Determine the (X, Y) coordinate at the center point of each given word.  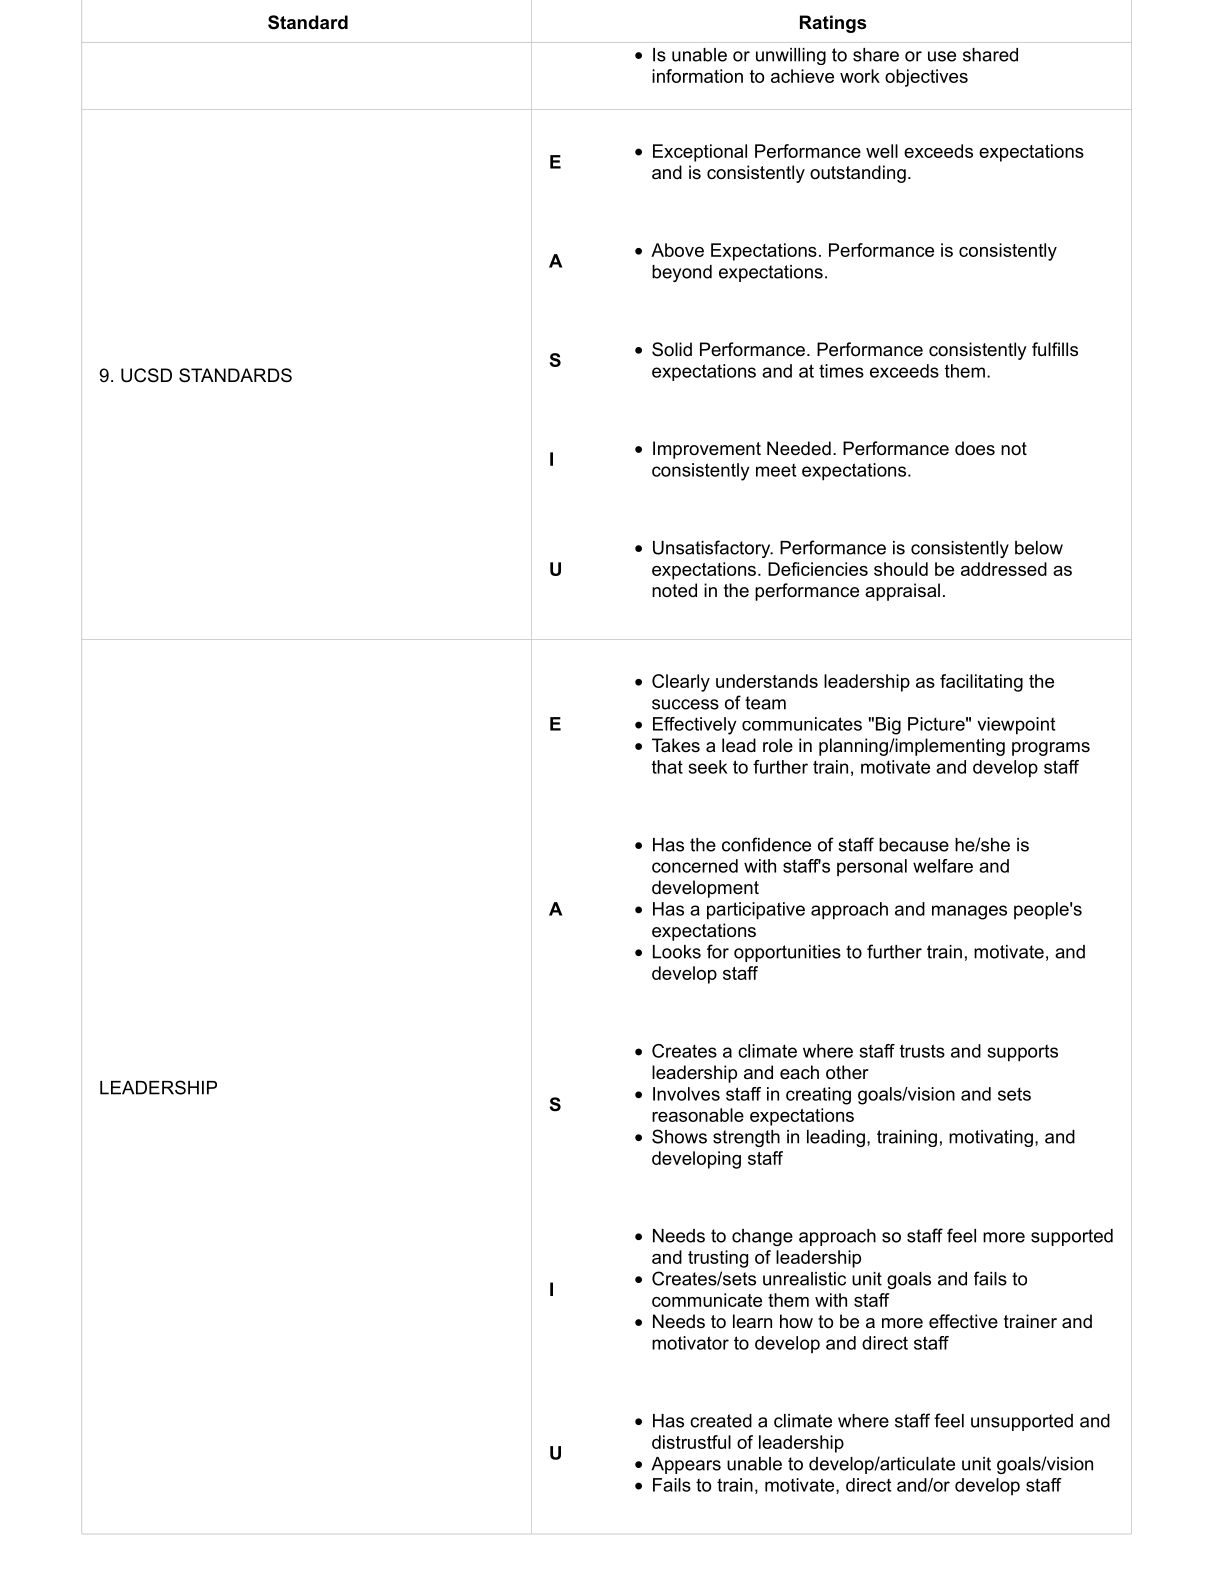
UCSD (146, 375)
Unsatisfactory (713, 549)
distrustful (691, 1442)
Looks (677, 952)
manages (969, 912)
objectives (926, 78)
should (901, 569)
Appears (686, 1465)
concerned (695, 866)
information (697, 76)
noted (674, 590)
